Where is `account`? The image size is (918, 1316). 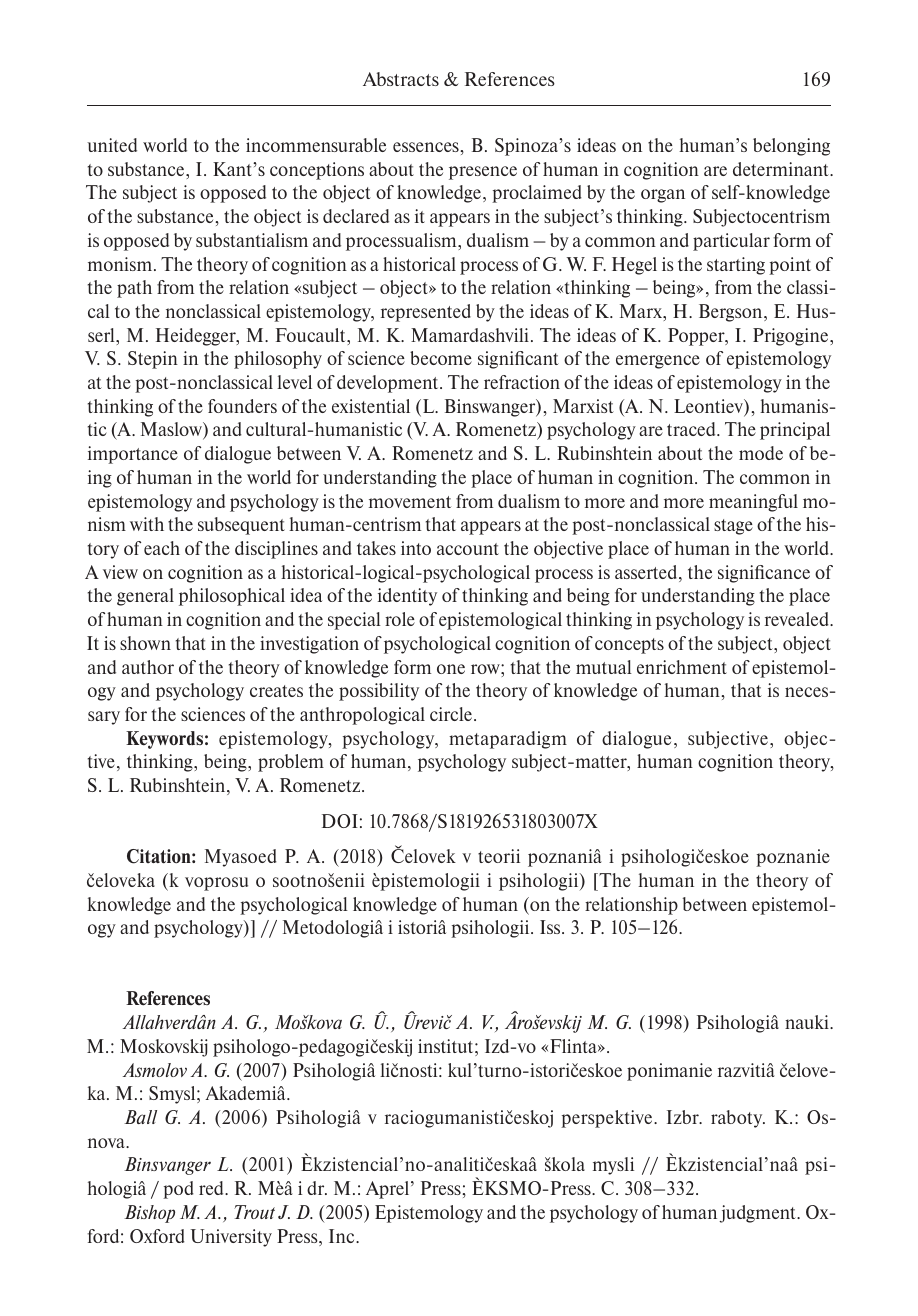 account is located at coordinates (468, 549).
